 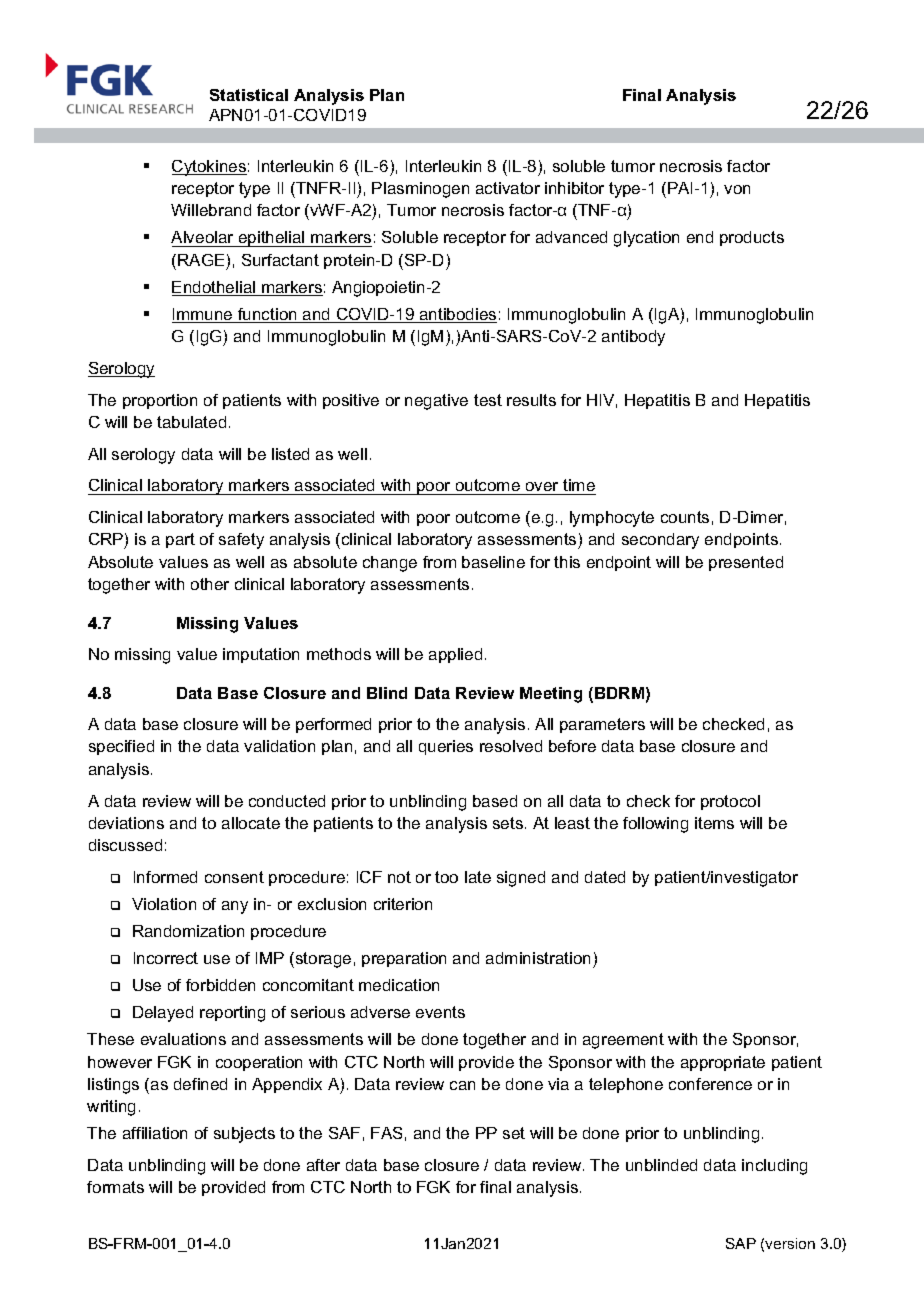 What do you see at coordinates (261, 655) in the screenshot?
I see `imputation` at bounding box center [261, 655].
